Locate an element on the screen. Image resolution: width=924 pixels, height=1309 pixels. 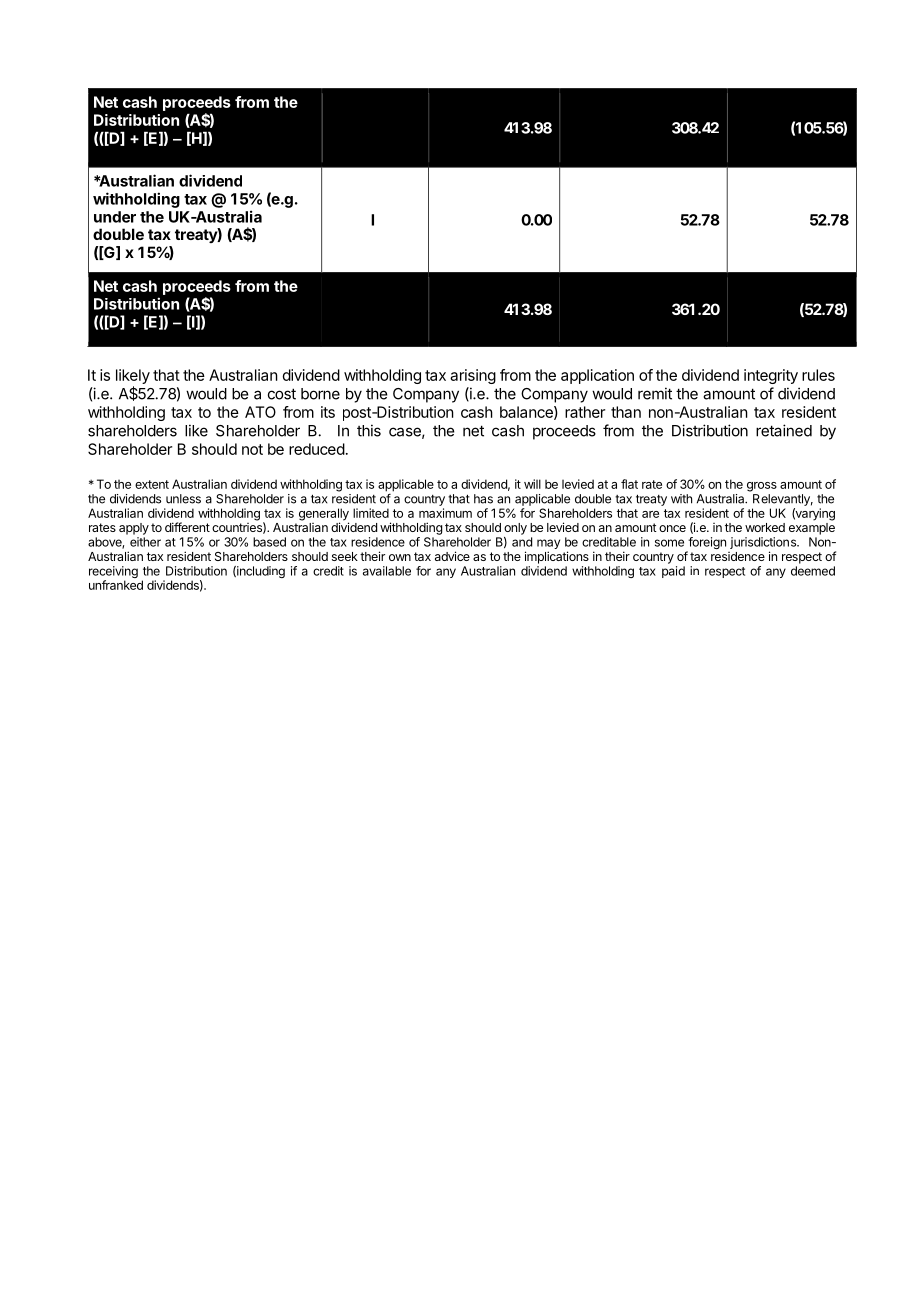
under is located at coordinates (115, 217).
